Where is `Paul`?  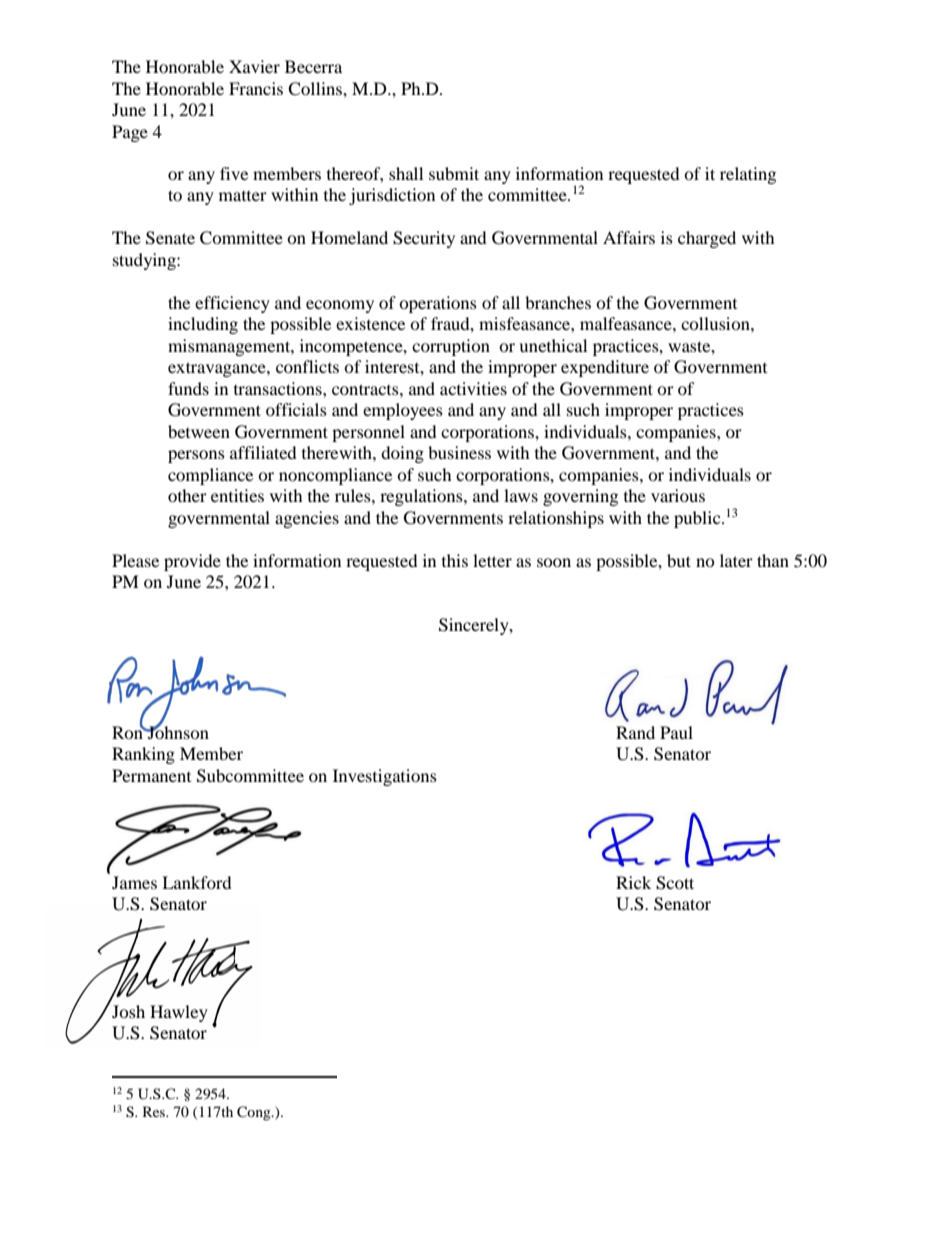 Paul is located at coordinates (676, 732).
